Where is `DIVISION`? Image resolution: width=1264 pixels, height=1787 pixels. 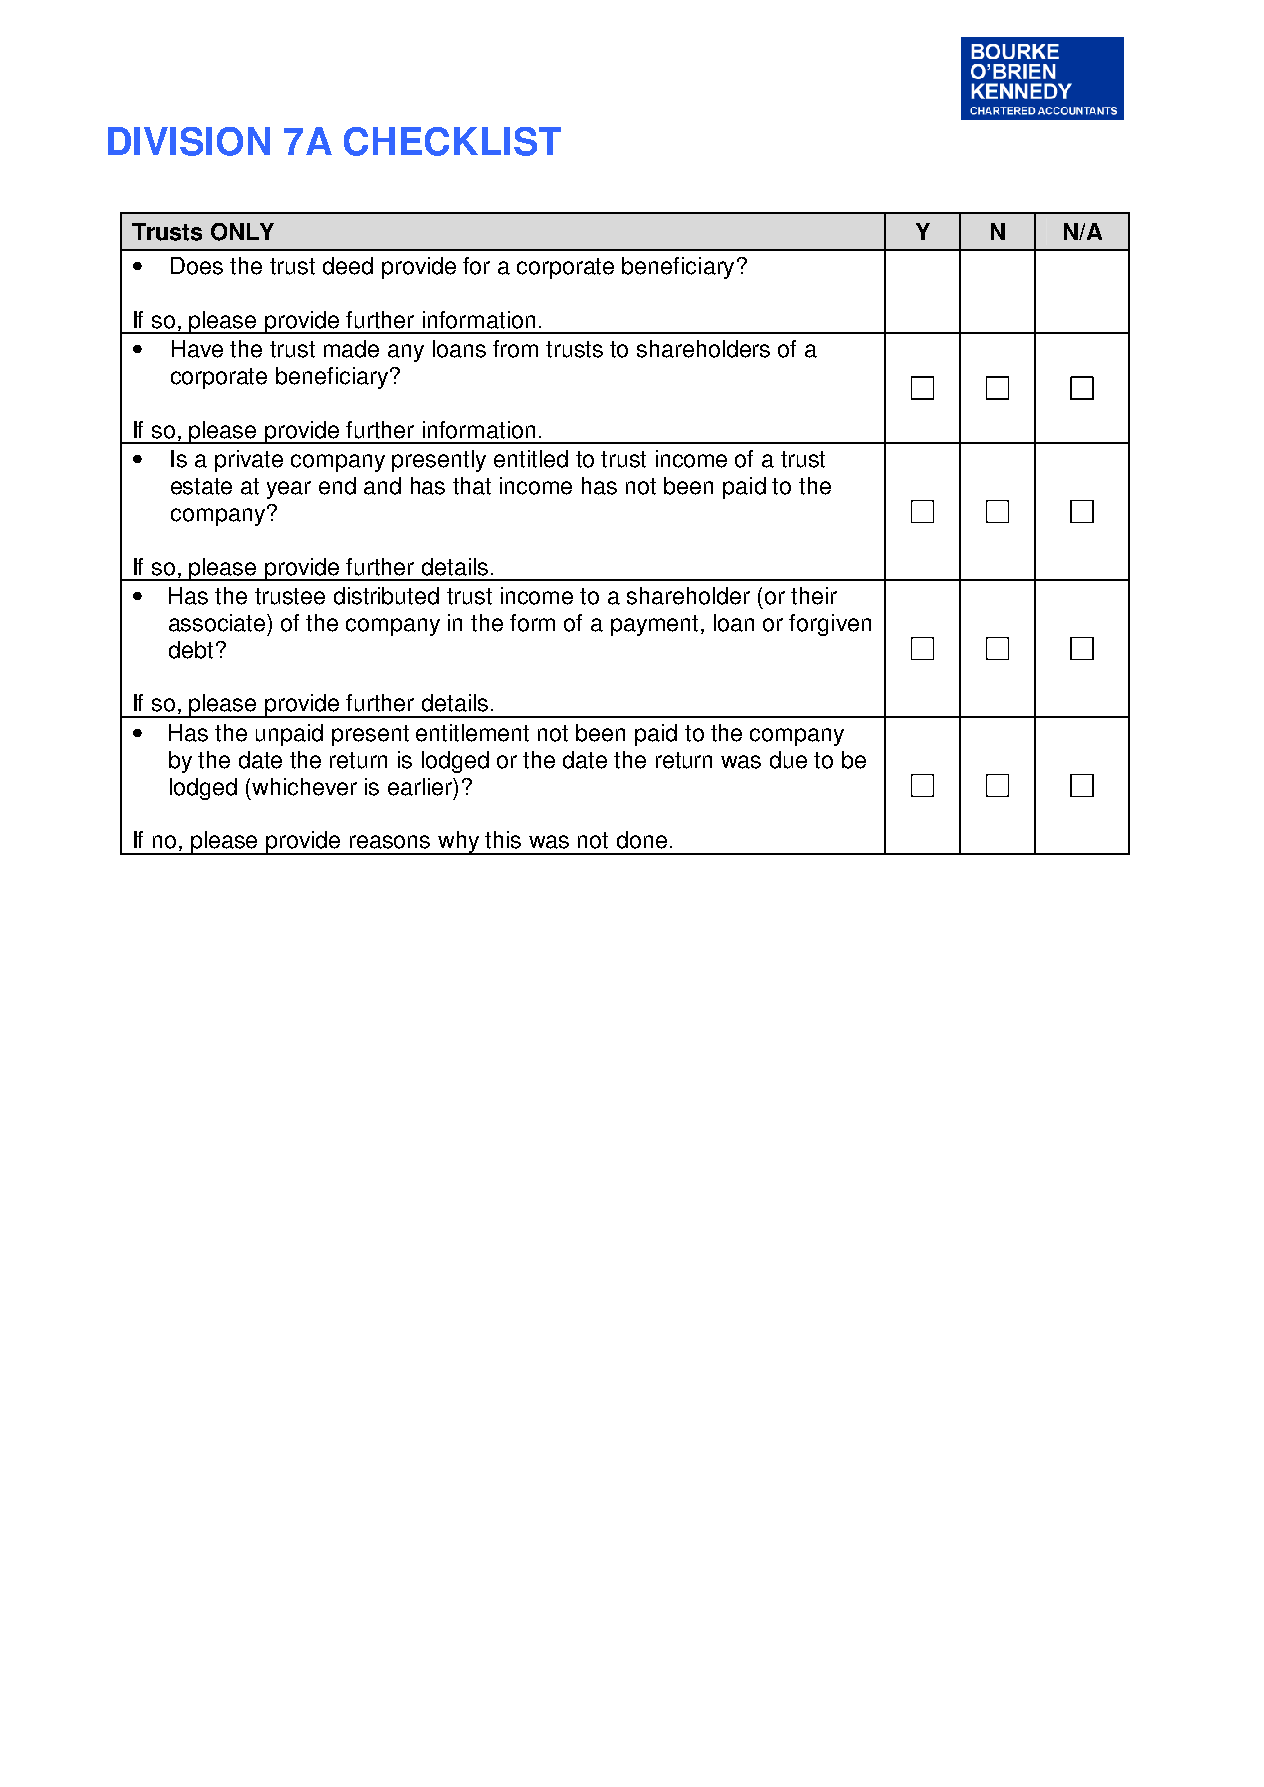 DIVISION is located at coordinates (189, 141).
